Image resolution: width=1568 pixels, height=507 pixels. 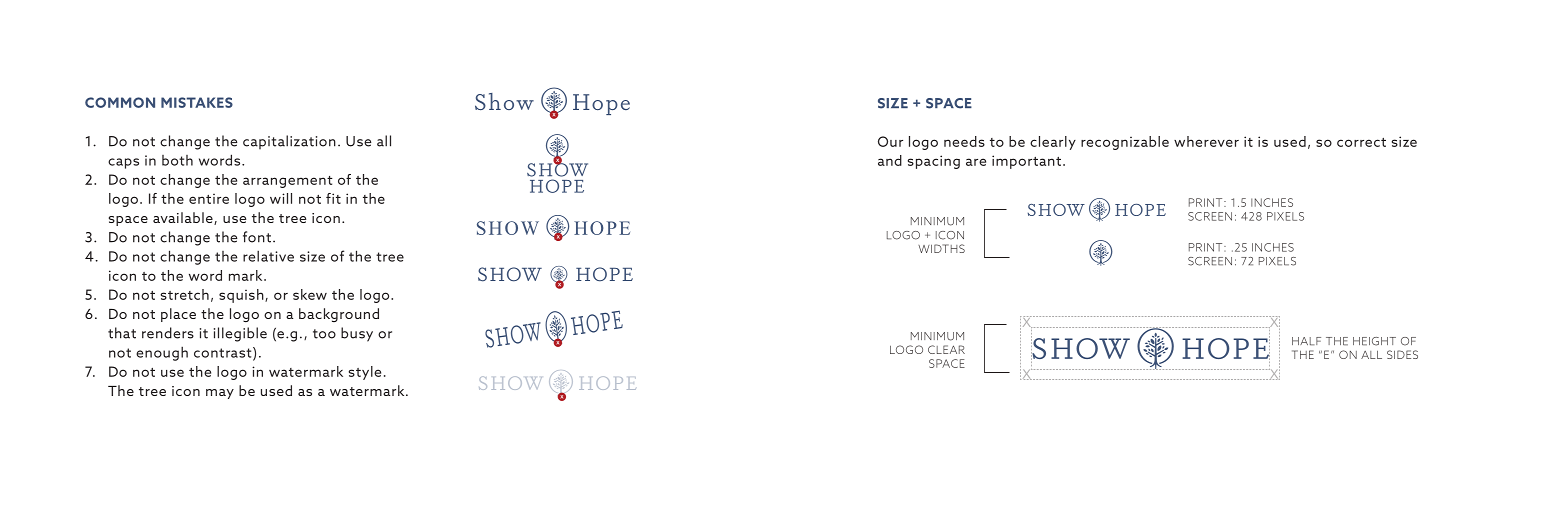 What do you see at coordinates (310, 294) in the screenshot?
I see `skew` at bounding box center [310, 294].
